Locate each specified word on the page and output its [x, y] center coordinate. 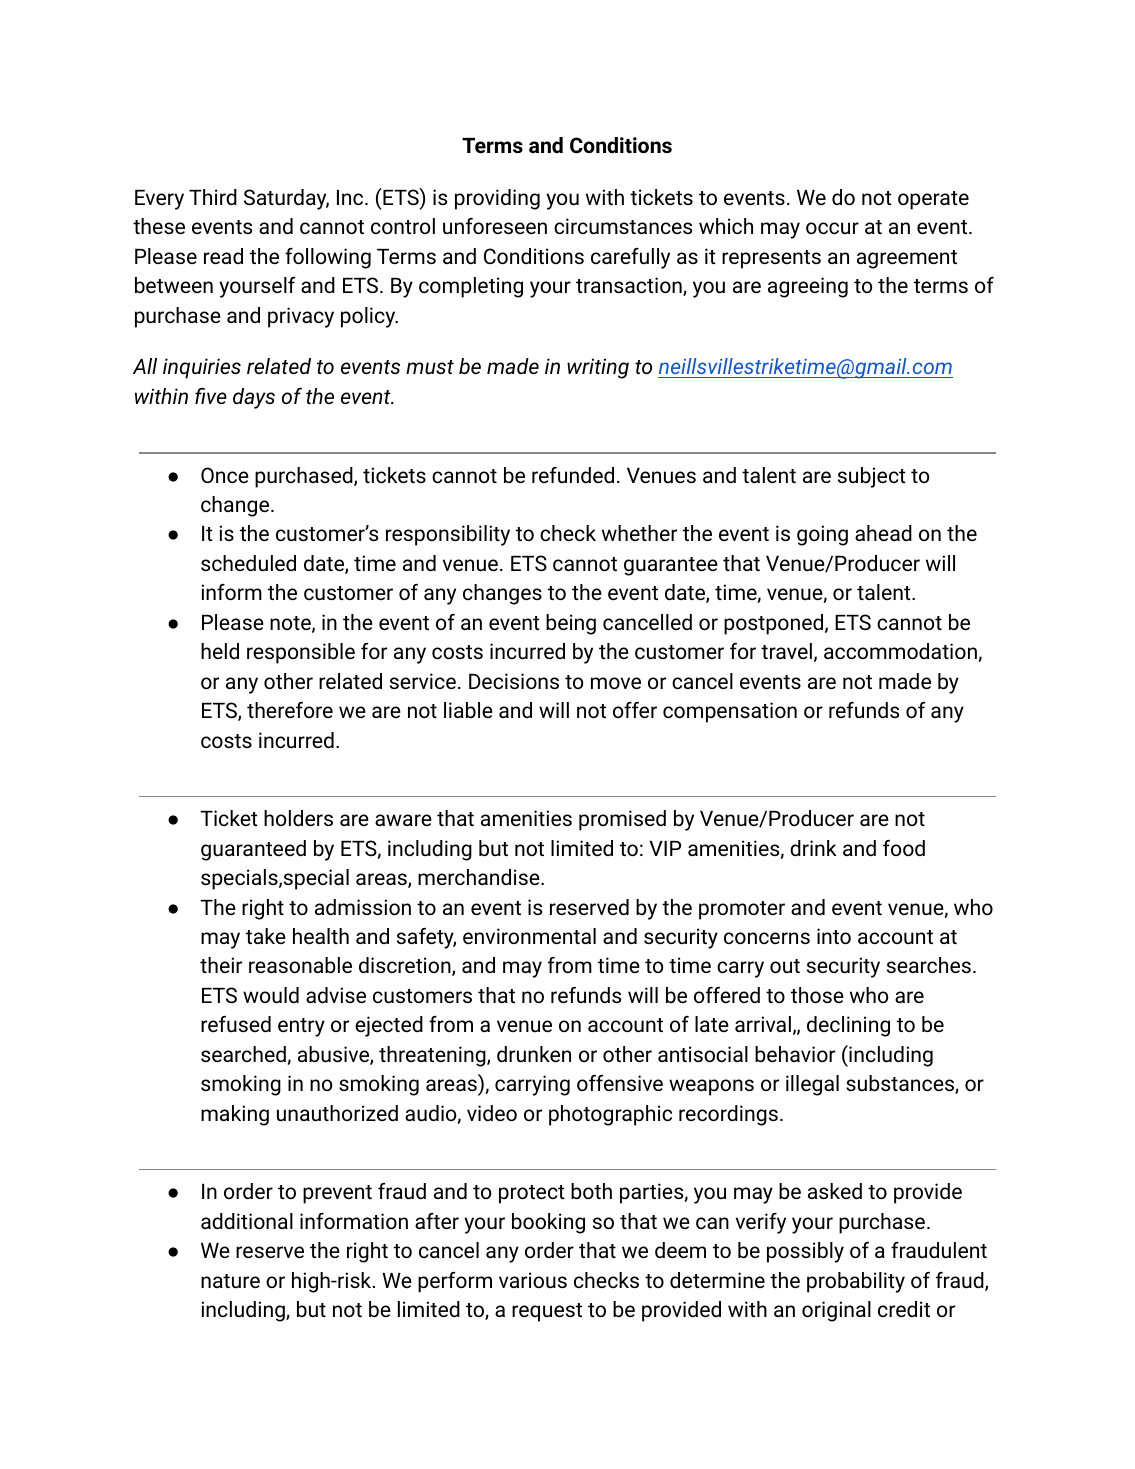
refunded [573, 475]
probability [856, 1282]
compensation [730, 712]
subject [872, 477]
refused [236, 1024]
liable [468, 710]
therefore [290, 710]
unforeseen [495, 226]
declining [848, 1026]
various [533, 1280]
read [223, 256]
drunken [534, 1054]
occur [832, 228]
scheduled [248, 563]
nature [230, 1281]
